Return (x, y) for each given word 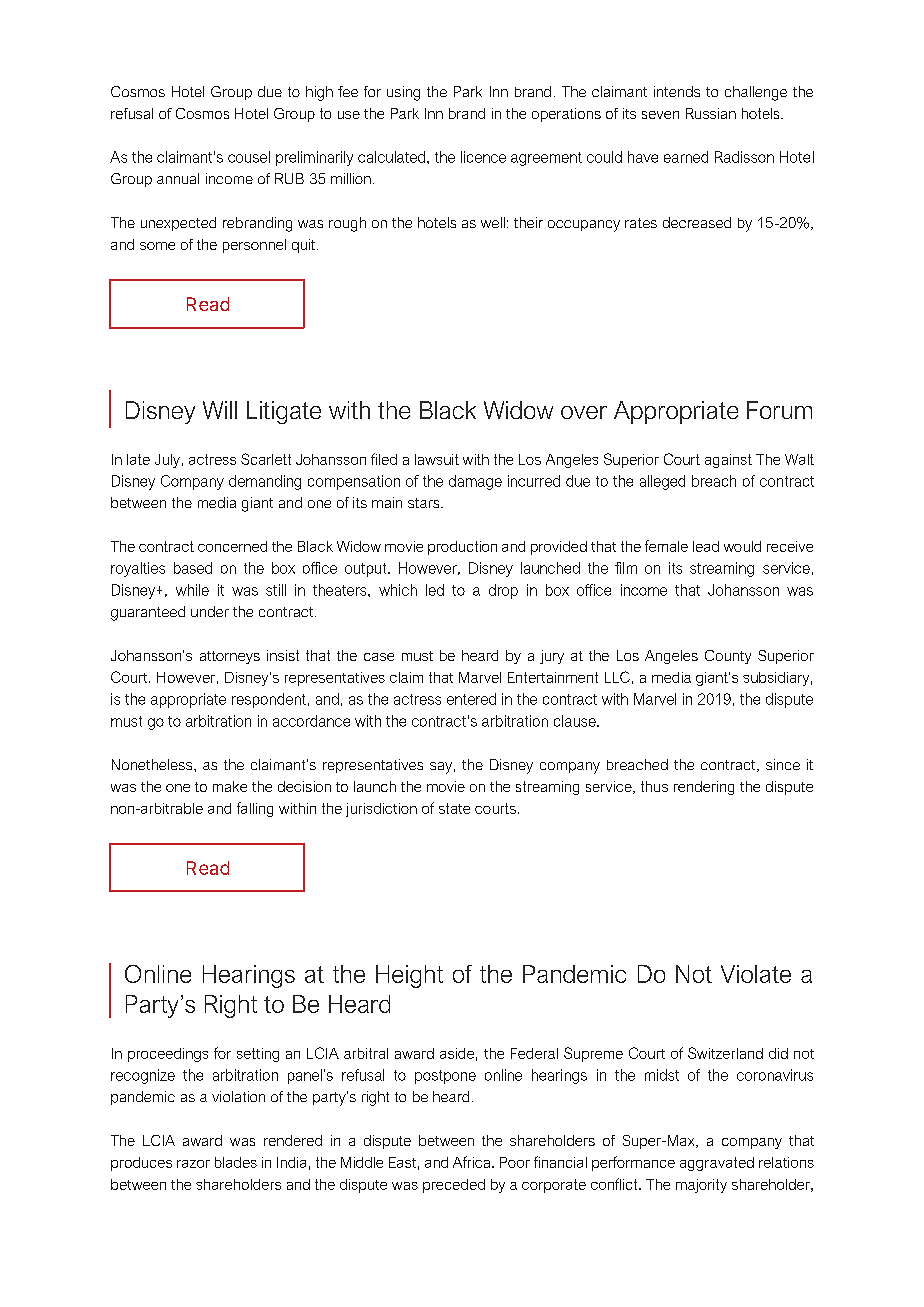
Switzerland (725, 1053)
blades (236, 1162)
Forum (779, 410)
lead (706, 546)
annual (178, 178)
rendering (704, 788)
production (462, 548)
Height (409, 976)
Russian (711, 113)
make (230, 786)
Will (220, 410)
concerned (232, 546)
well (493, 222)
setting (258, 1055)
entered (471, 699)
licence (483, 157)
